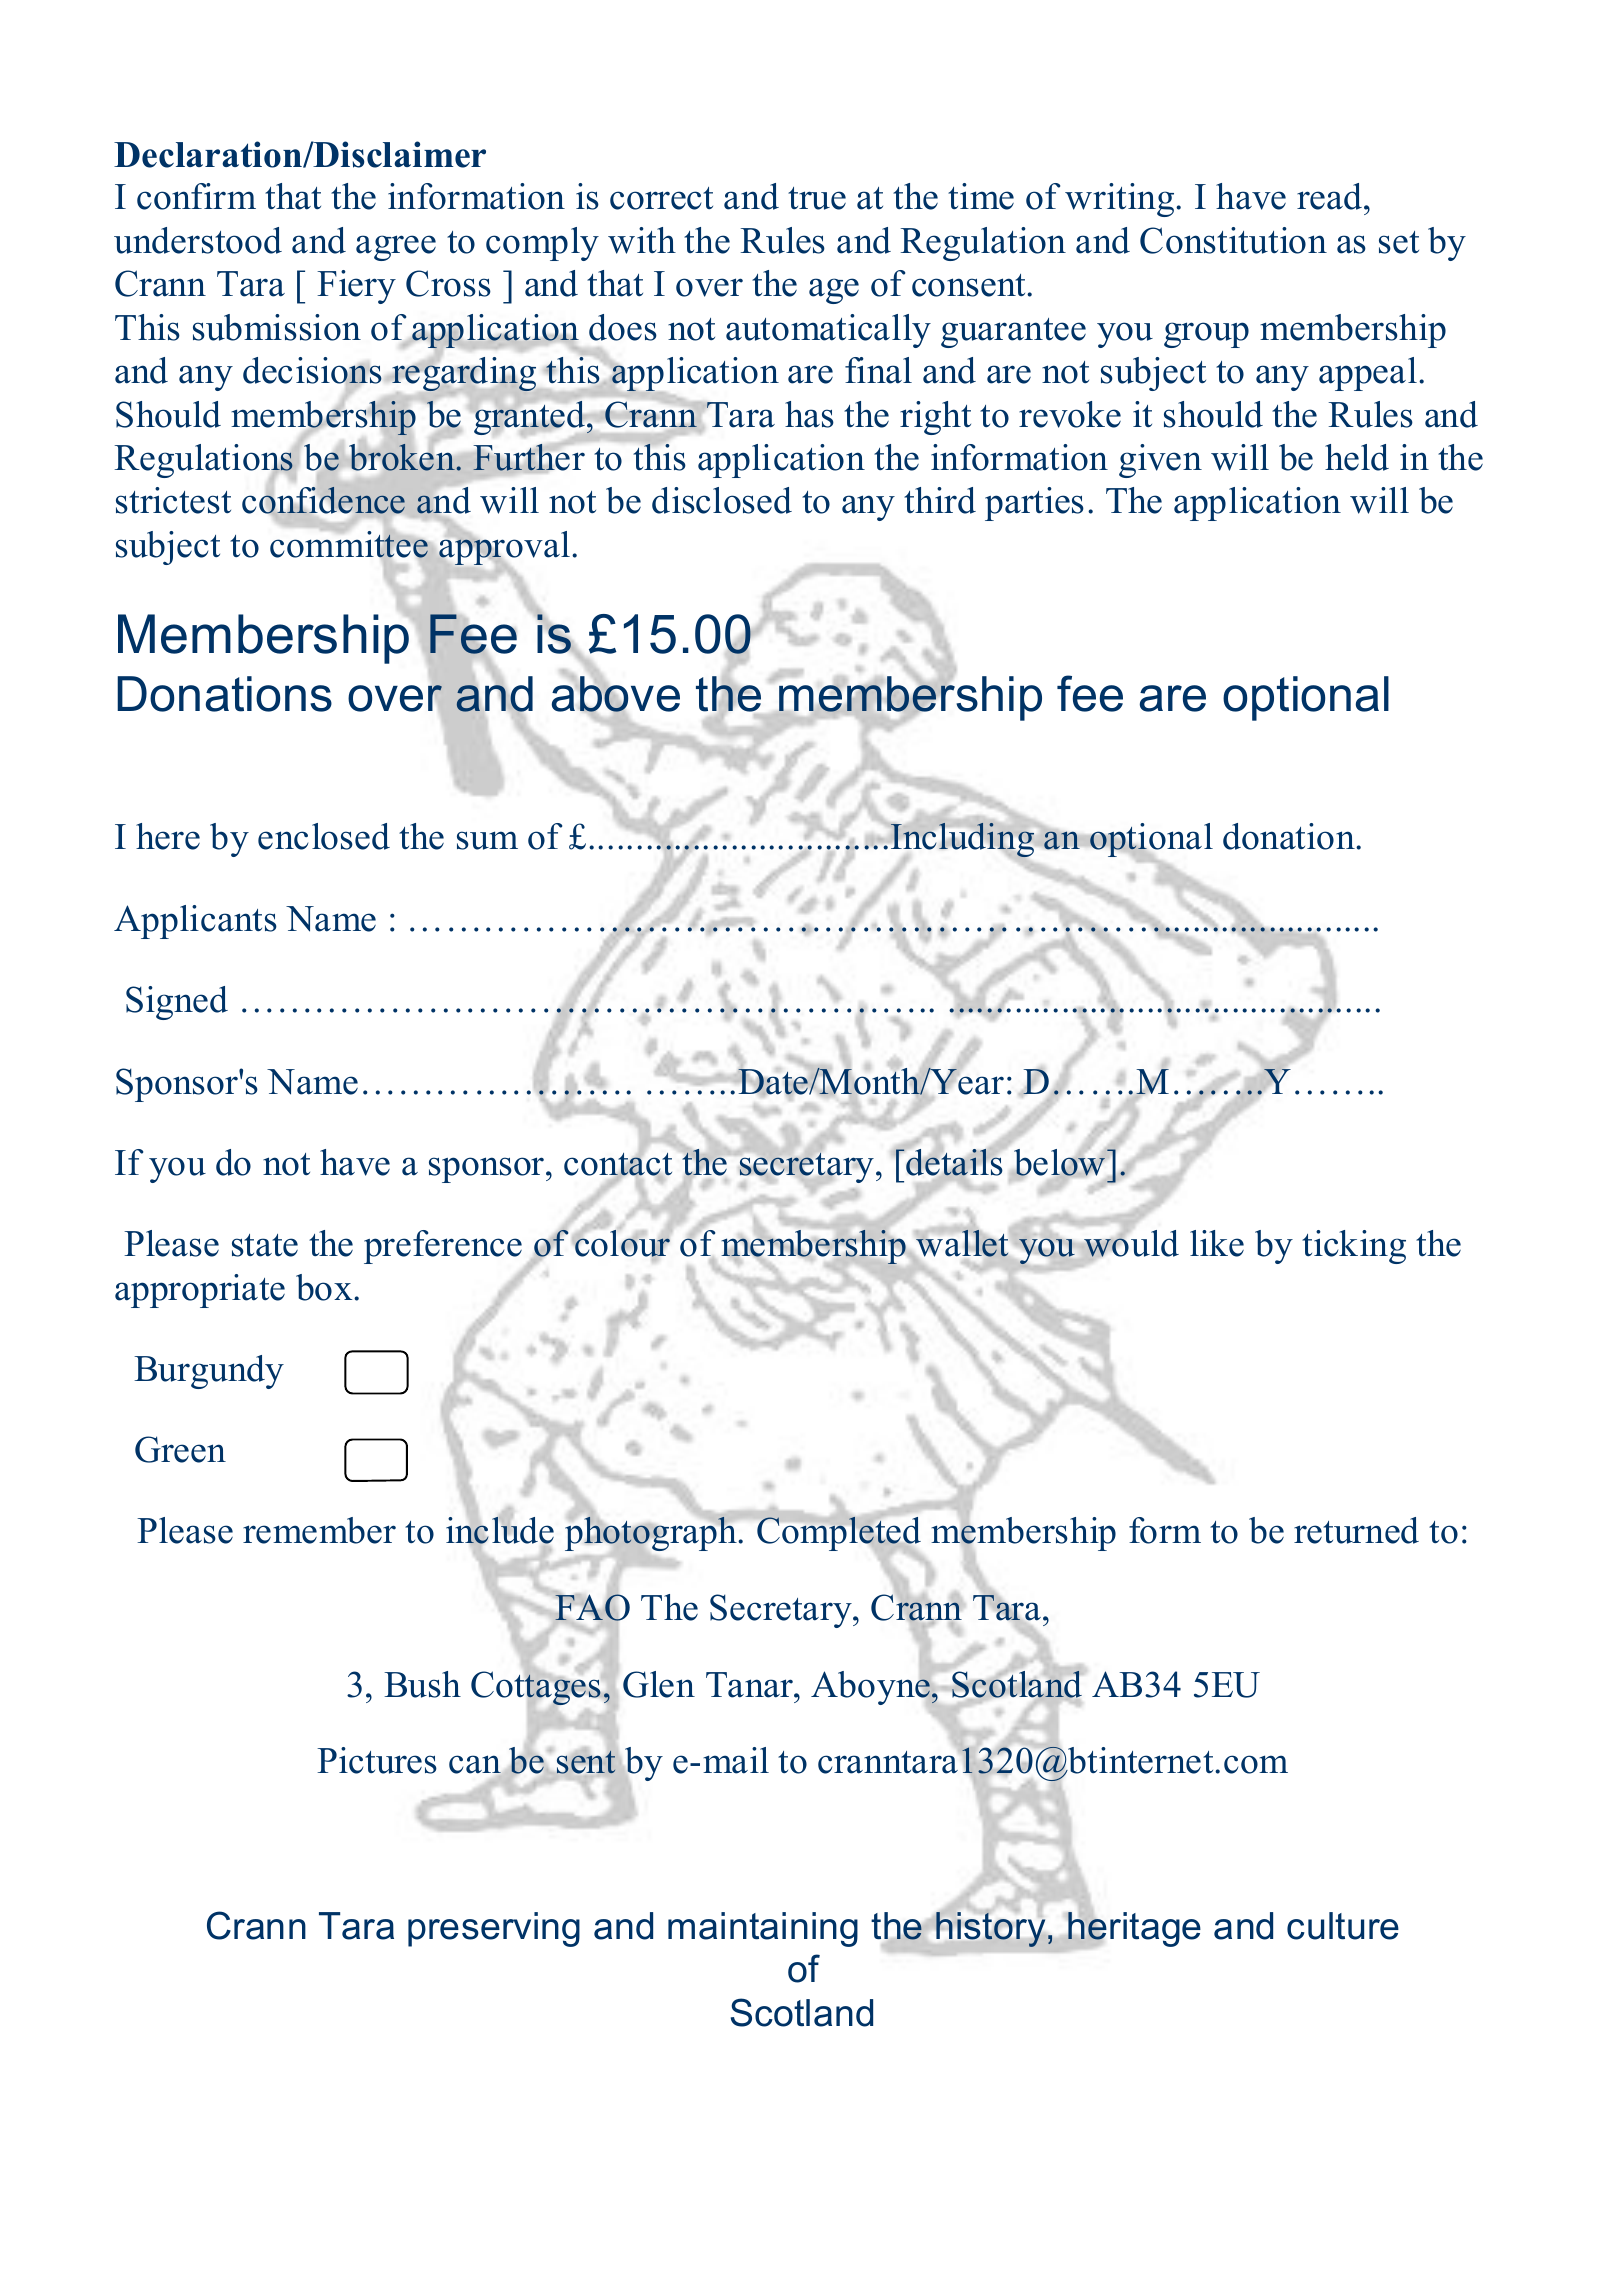 This screenshot has height=2273, width=1607. I want to click on enclosed, so click(324, 836).
